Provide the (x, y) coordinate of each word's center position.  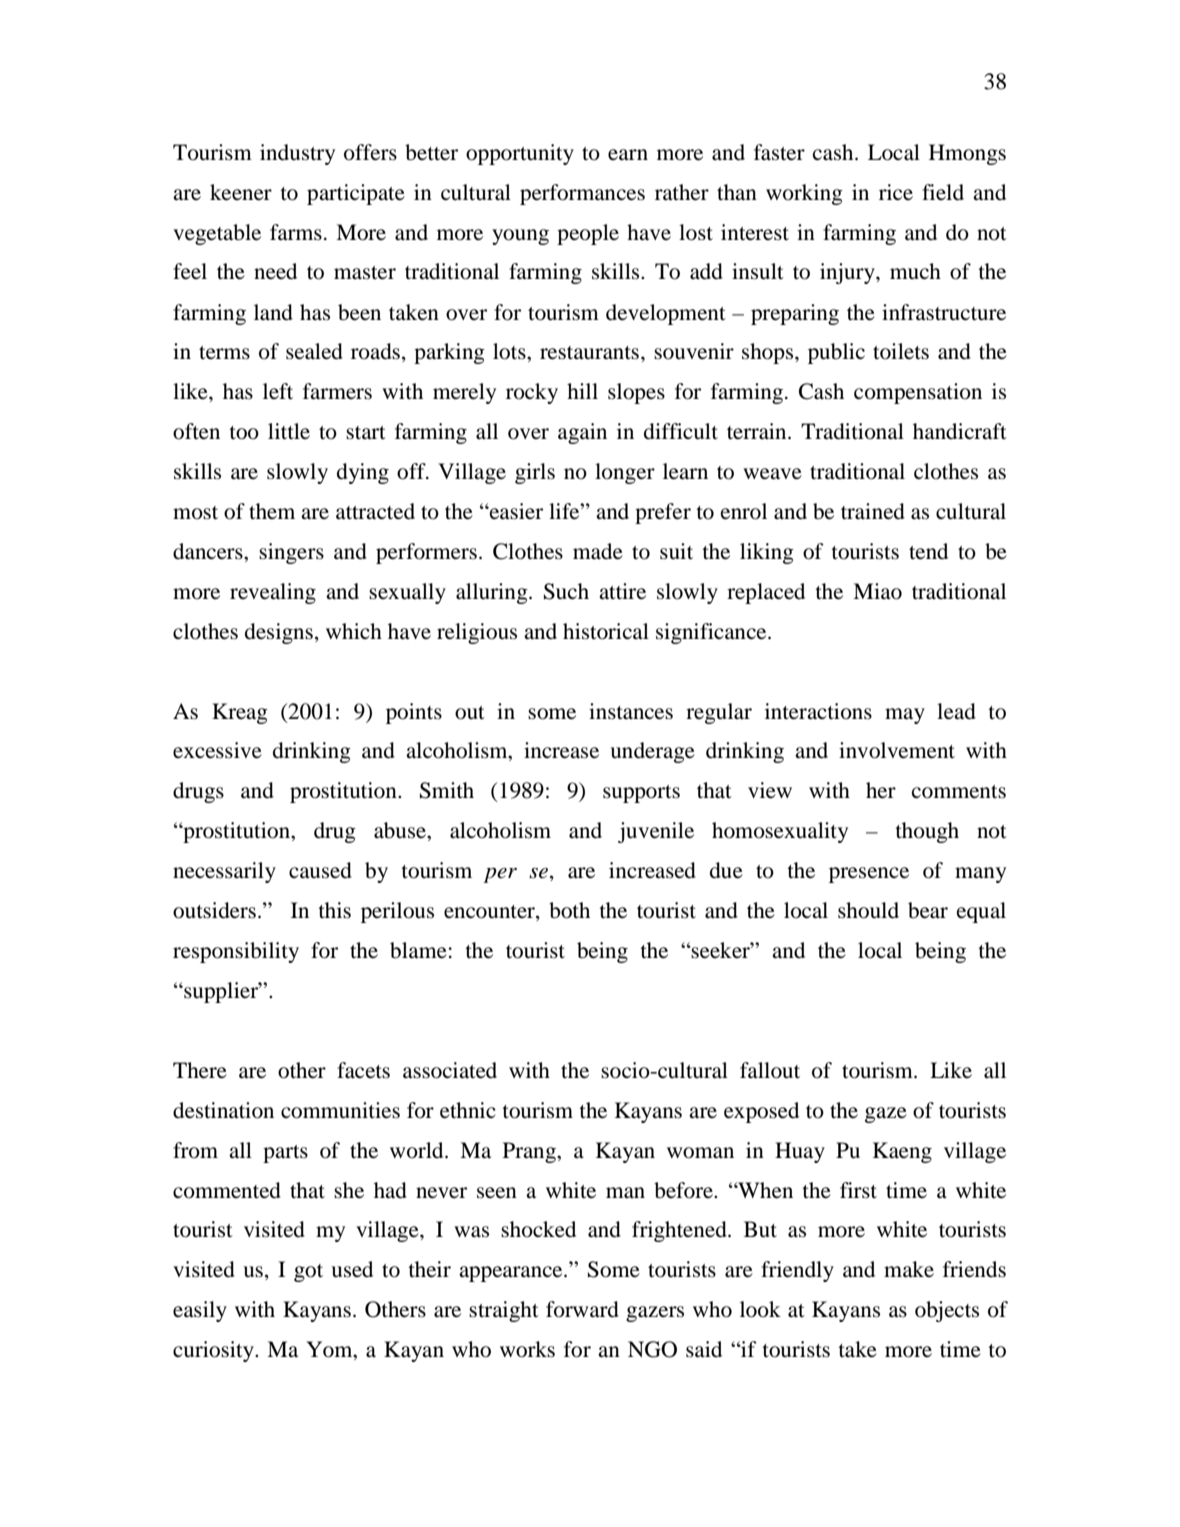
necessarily (224, 872)
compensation (918, 393)
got (308, 1273)
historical (606, 631)
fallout (770, 1070)
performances (582, 194)
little (289, 431)
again (582, 433)
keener (241, 192)
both (569, 910)
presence (869, 875)
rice (896, 192)
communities (340, 1110)
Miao (877, 591)
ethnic (468, 1110)
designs (279, 633)
